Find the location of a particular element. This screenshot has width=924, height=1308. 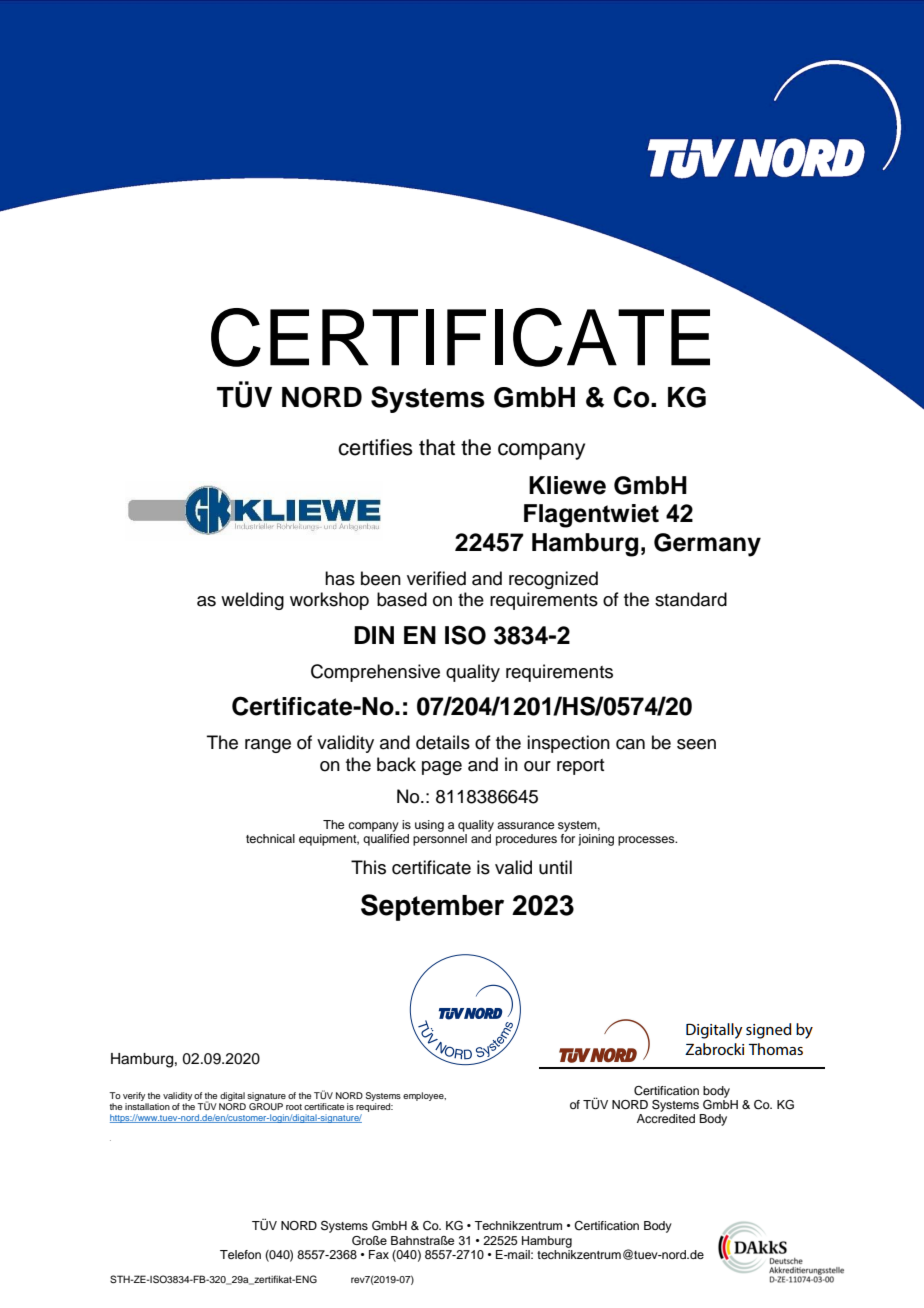

that is located at coordinates (437, 447).
